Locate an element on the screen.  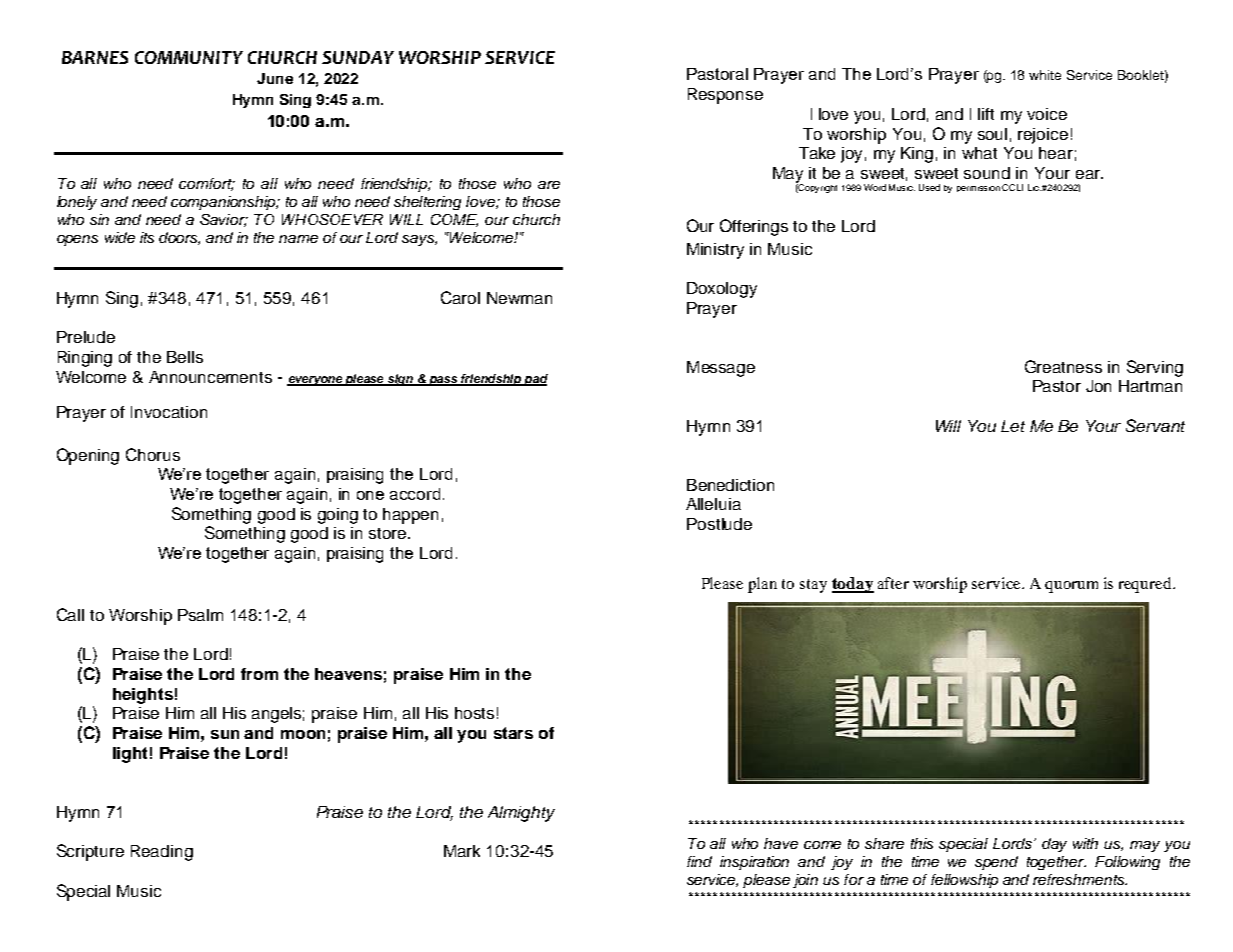
COMMUNITY is located at coordinates (189, 57).
